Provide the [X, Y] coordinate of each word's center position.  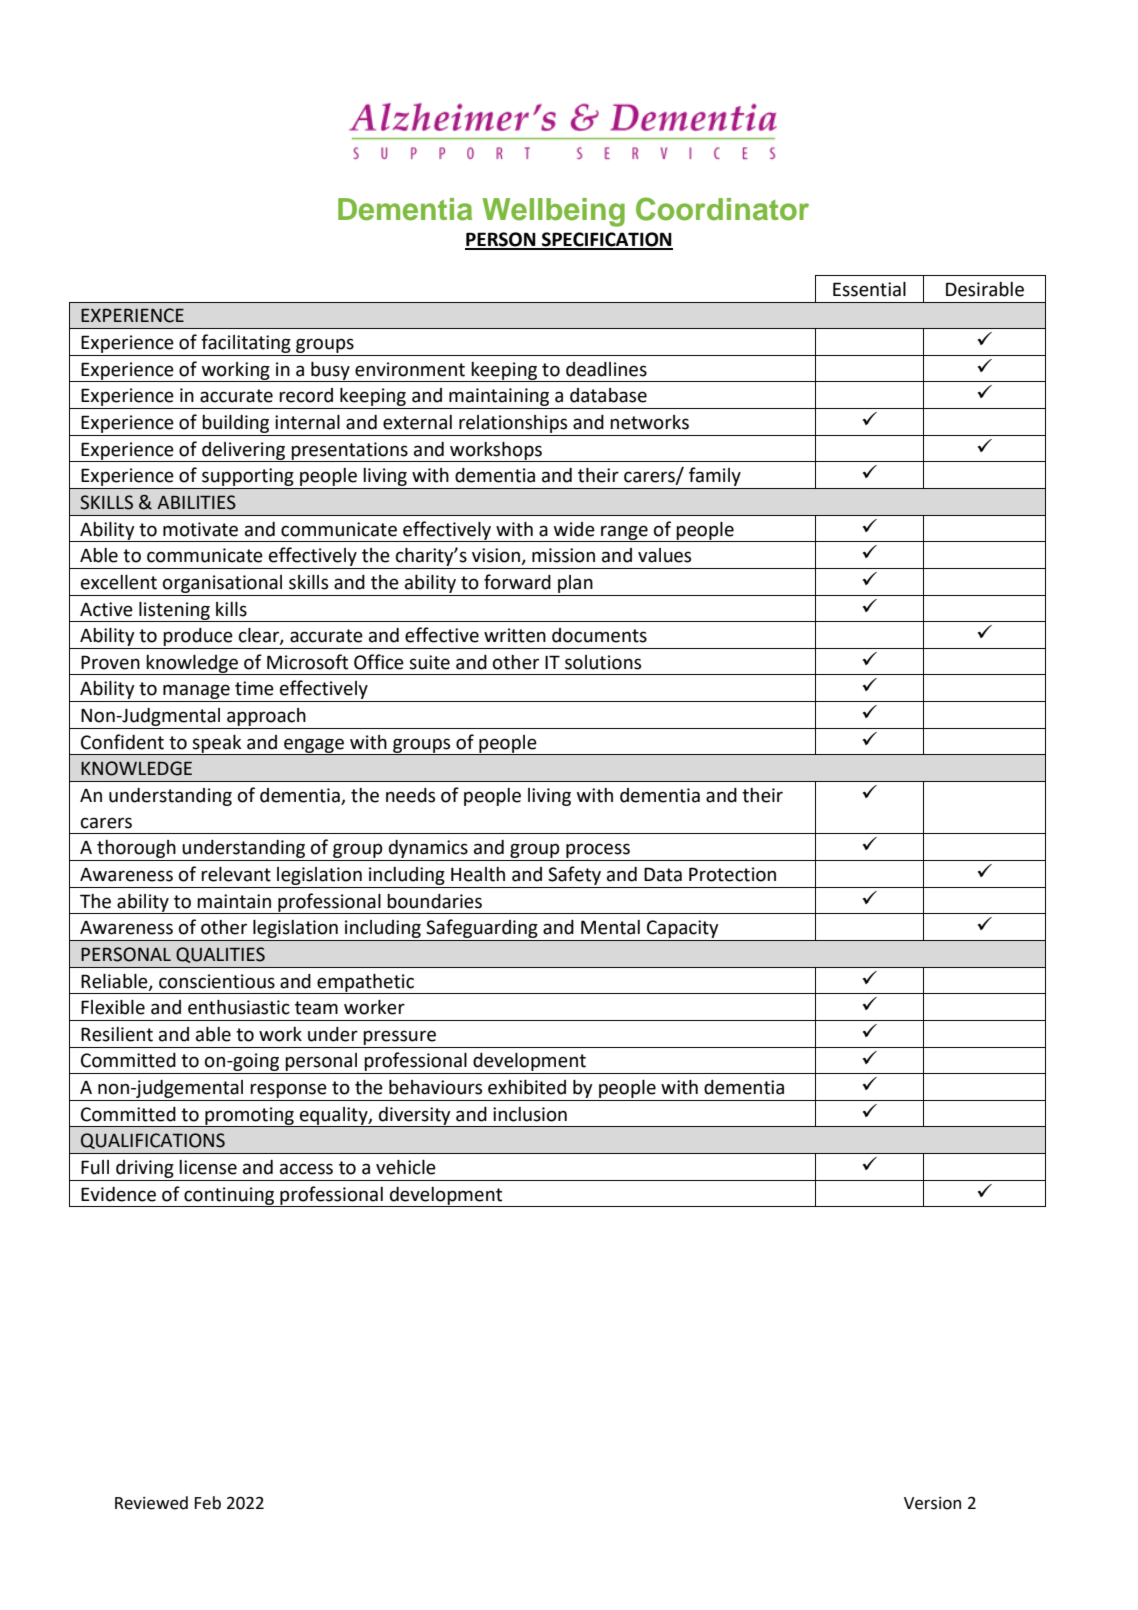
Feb [207, 1503]
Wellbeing [553, 212]
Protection [732, 874]
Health [478, 874]
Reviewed [151, 1503]
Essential [869, 289]
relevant [236, 874]
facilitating [246, 343]
